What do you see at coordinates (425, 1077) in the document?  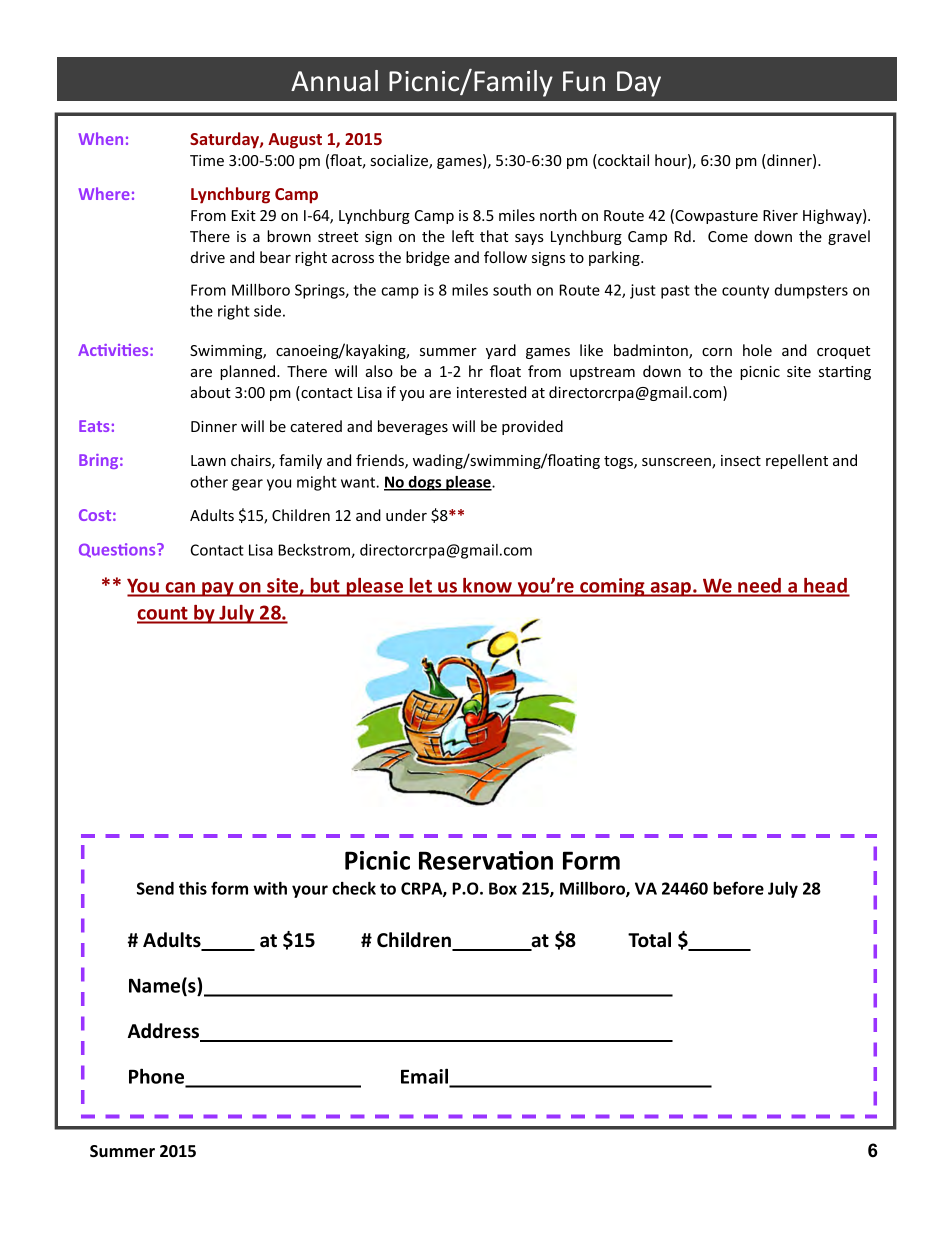 I see `Email` at bounding box center [425, 1077].
